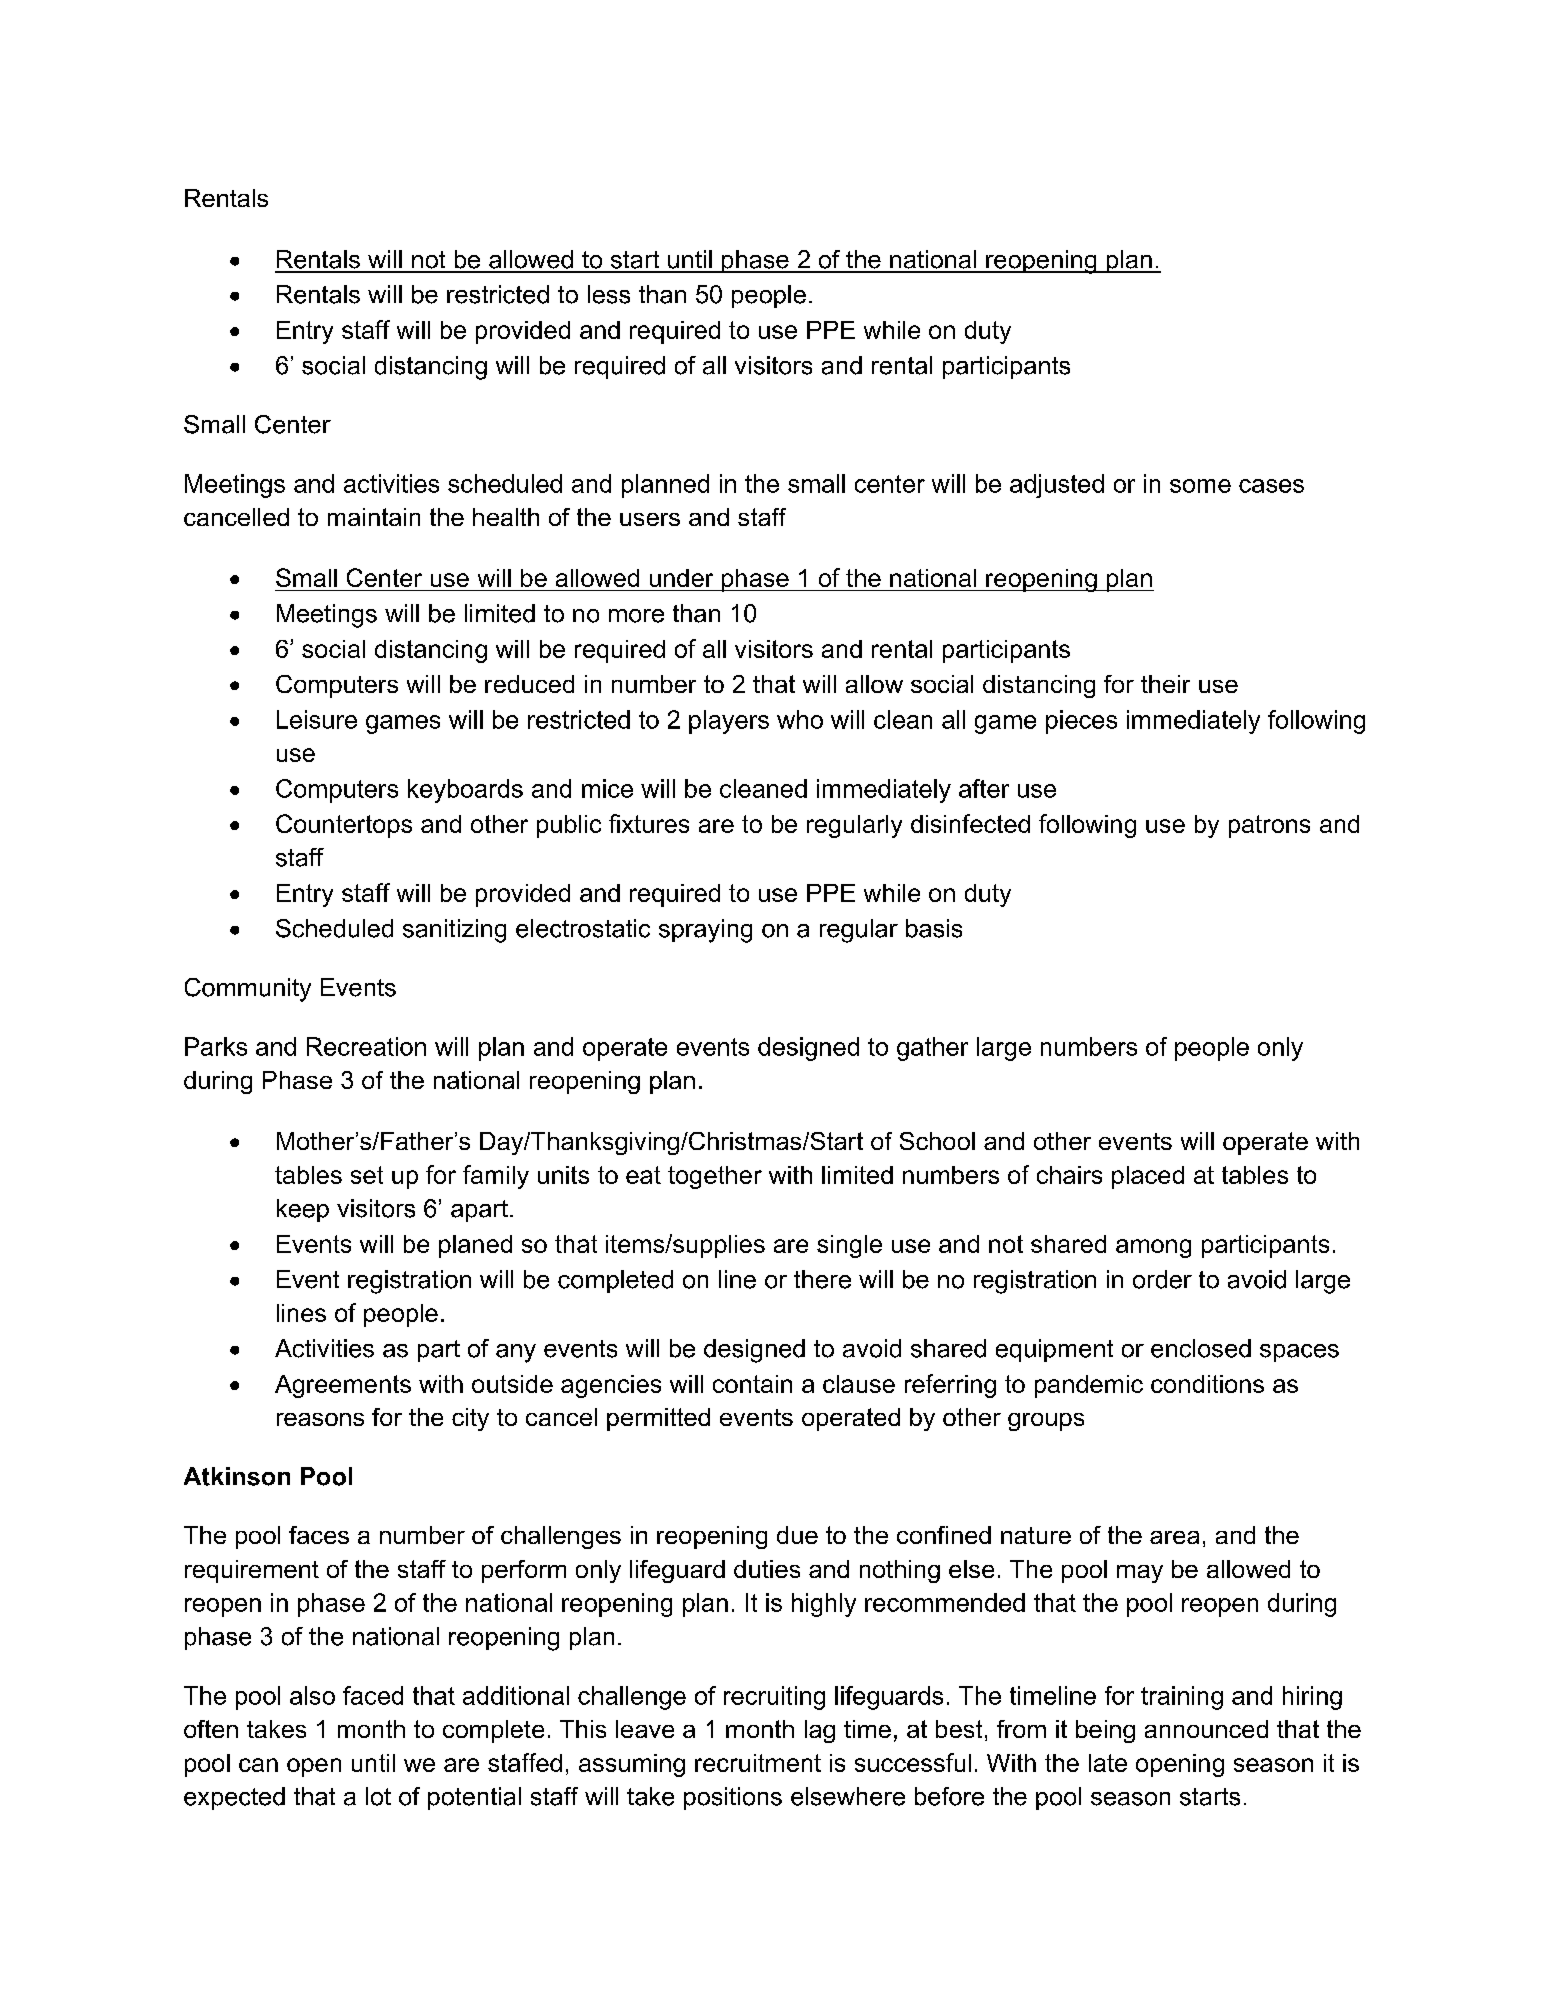 The height and width of the page is (2016, 1558). What do you see at coordinates (822, 1279) in the page?
I see `there` at bounding box center [822, 1279].
